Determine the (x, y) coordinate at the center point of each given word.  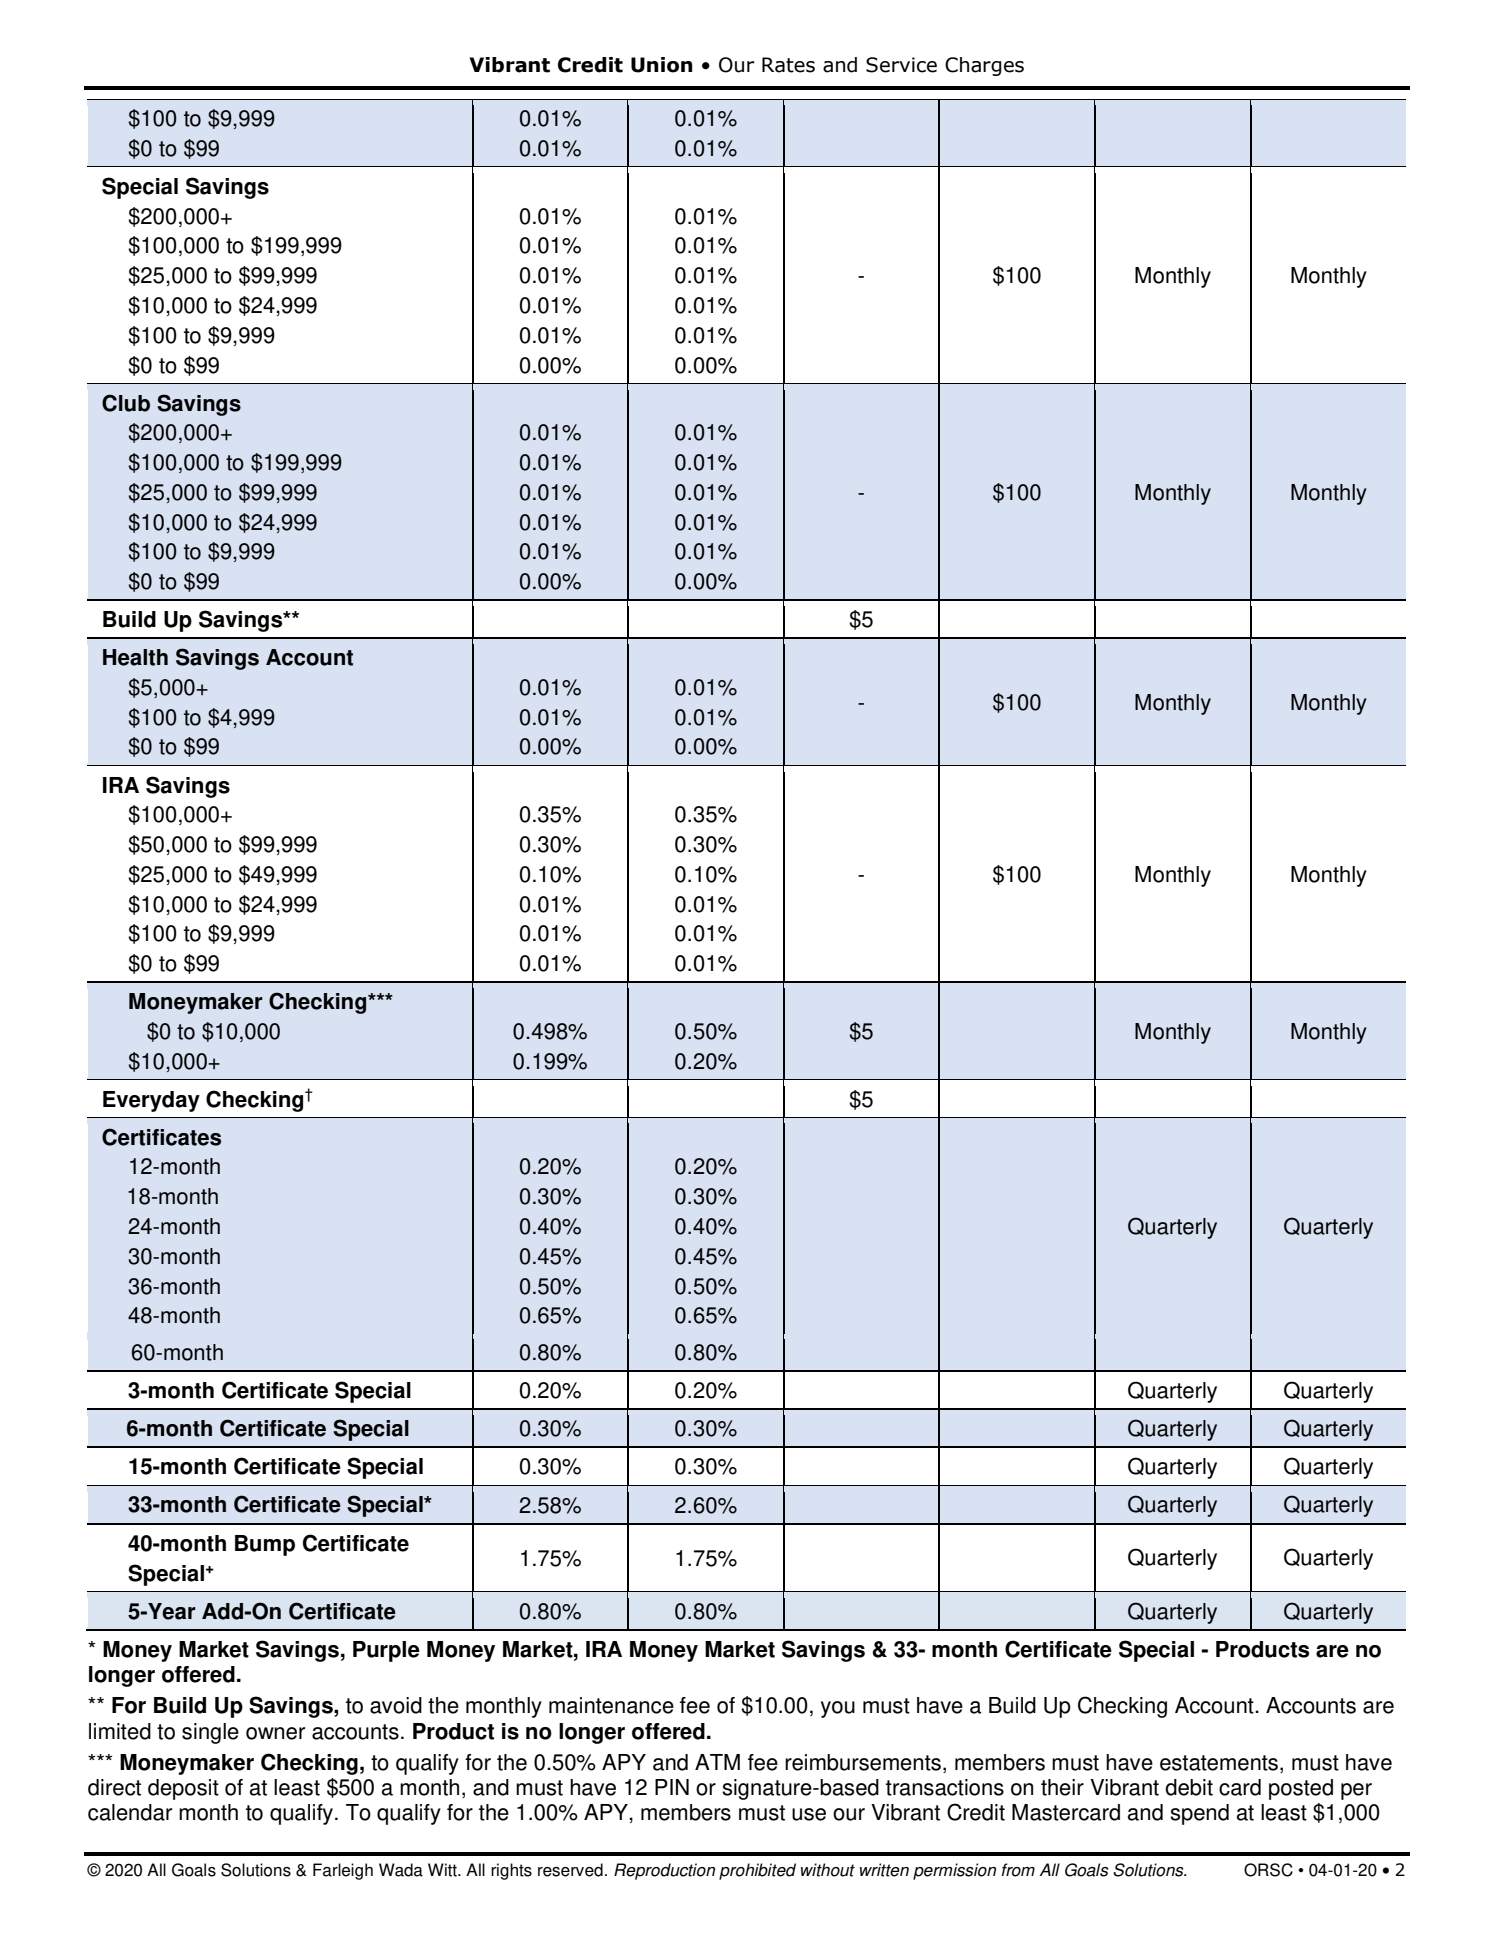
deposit (183, 1789)
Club (126, 403)
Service (901, 65)
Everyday (151, 1101)
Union (662, 65)
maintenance (611, 1705)
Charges (984, 66)
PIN (672, 1787)
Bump (265, 1545)
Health (135, 657)
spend (1199, 1814)
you (838, 1709)
